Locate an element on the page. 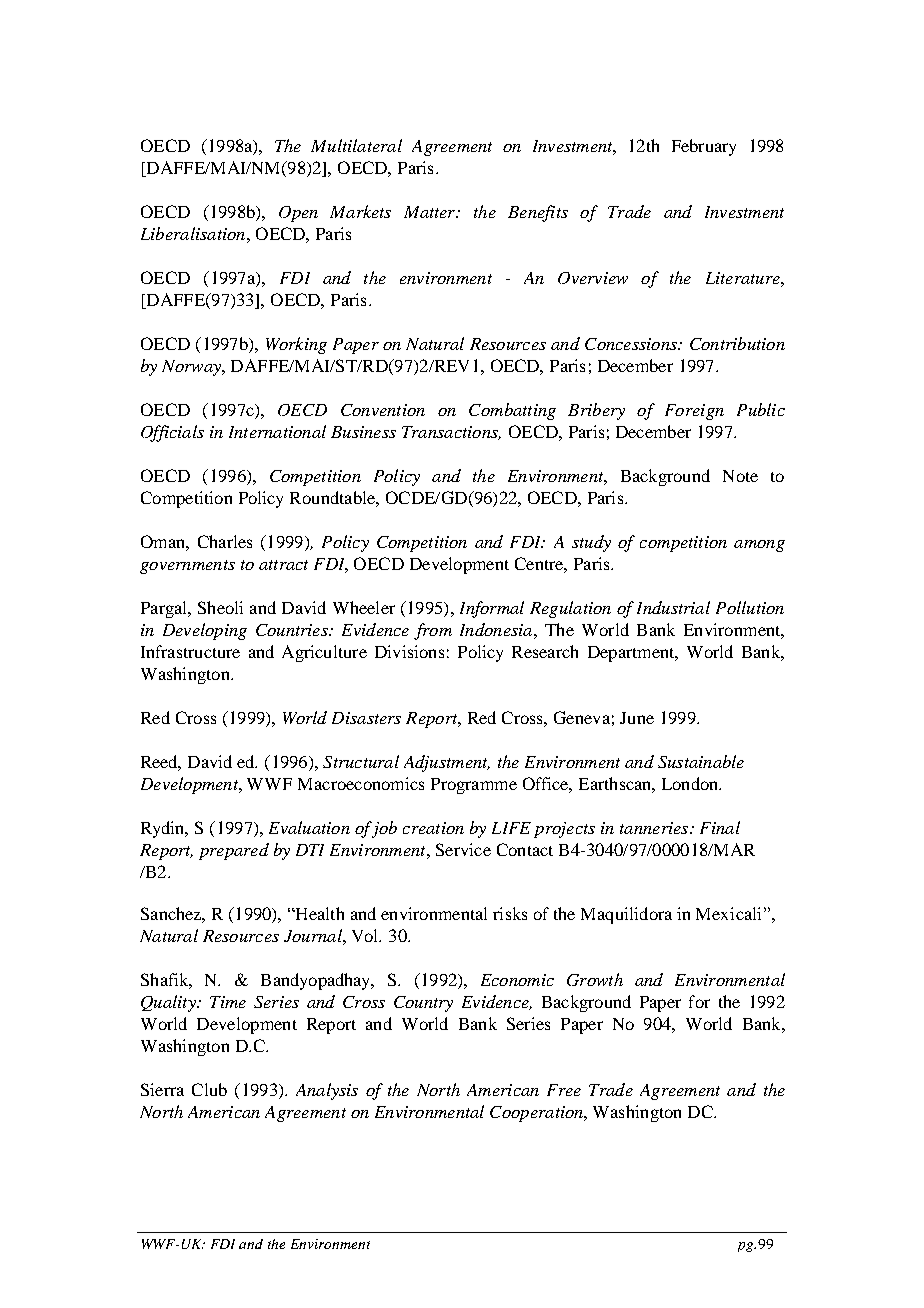  Open is located at coordinates (298, 214).
